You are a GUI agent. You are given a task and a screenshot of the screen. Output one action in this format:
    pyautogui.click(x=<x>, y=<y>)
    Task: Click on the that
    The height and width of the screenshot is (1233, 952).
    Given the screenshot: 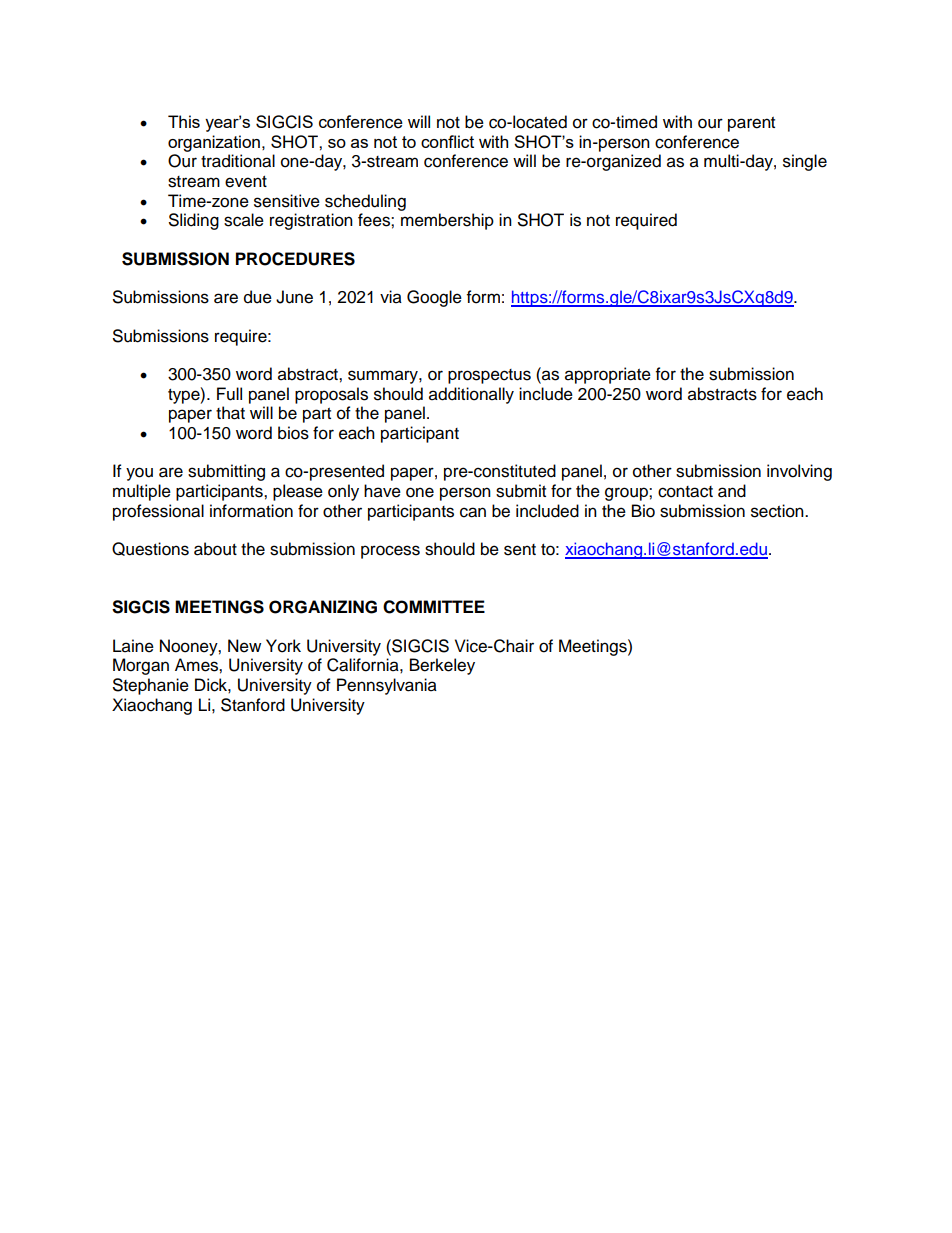 What is the action you would take?
    pyautogui.click(x=230, y=413)
